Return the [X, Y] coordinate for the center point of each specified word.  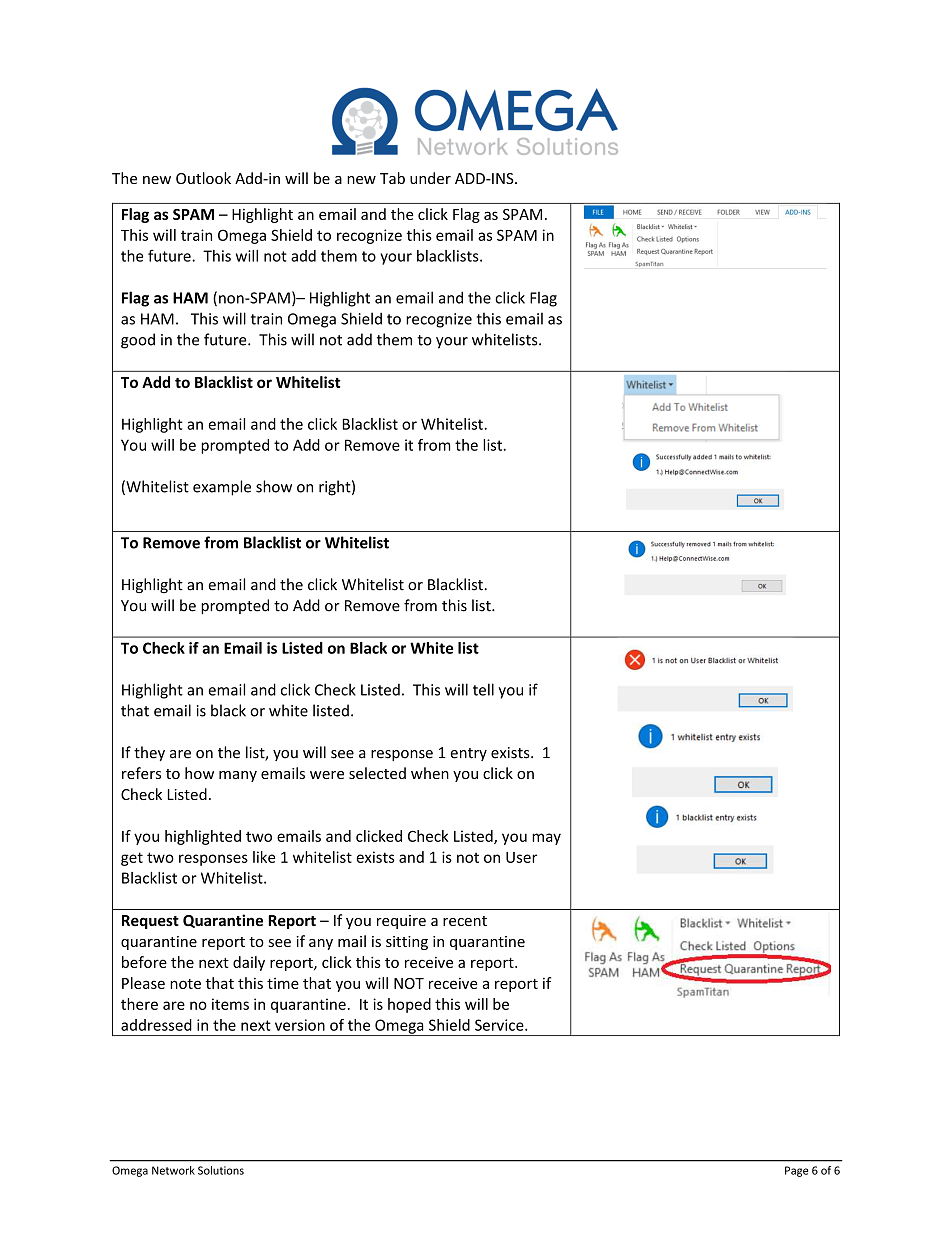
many [238, 776]
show [274, 486]
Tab [392, 178]
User [521, 857]
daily [249, 963]
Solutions [221, 1170]
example [222, 488]
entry [468, 754]
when [430, 773]
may [546, 839]
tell [483, 689]
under [430, 178]
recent [465, 921]
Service [500, 1025]
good [138, 341]
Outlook [203, 178]
